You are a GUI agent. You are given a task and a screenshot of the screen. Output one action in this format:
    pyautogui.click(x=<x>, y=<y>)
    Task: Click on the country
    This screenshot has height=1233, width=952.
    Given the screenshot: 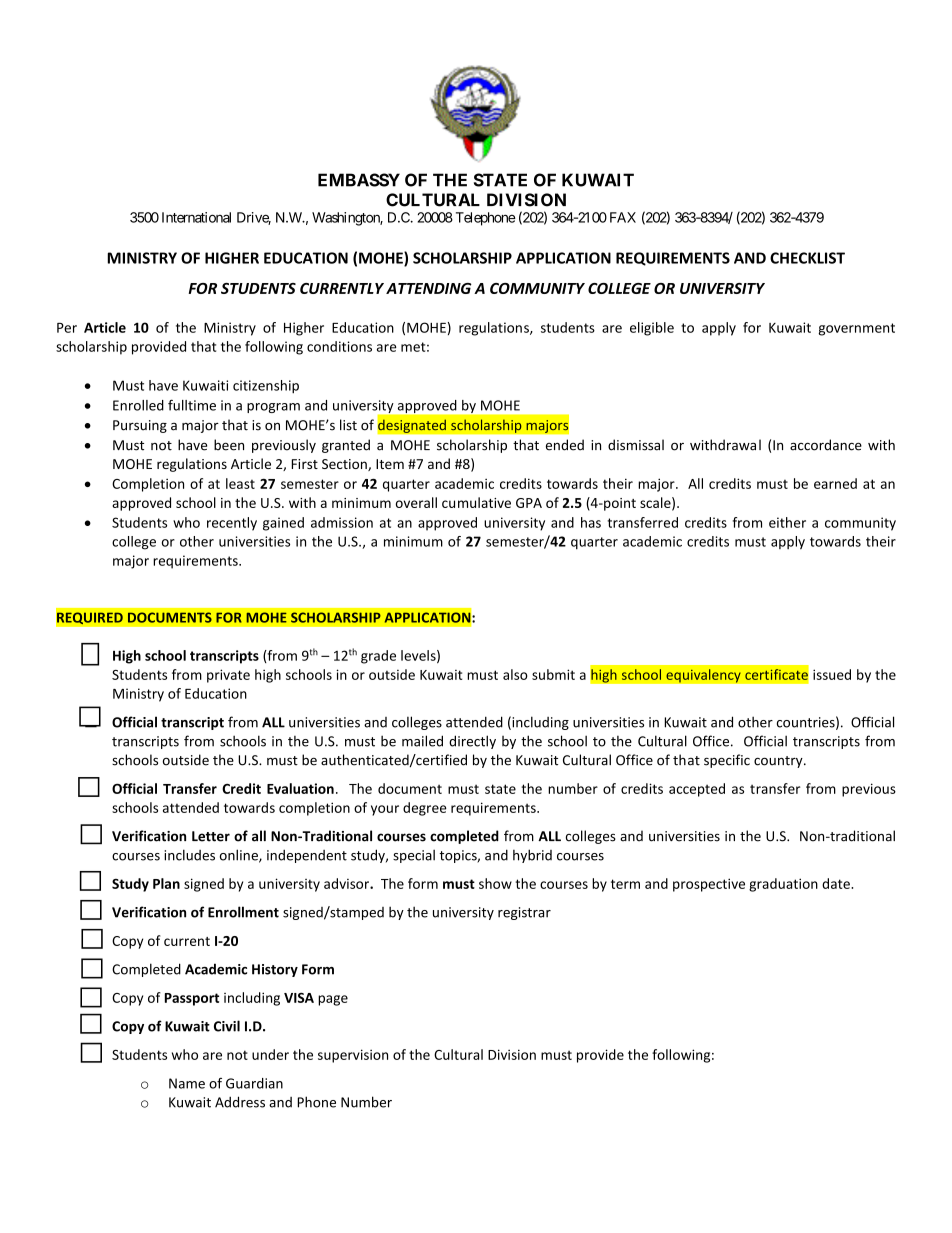 What is the action you would take?
    pyautogui.click(x=779, y=762)
